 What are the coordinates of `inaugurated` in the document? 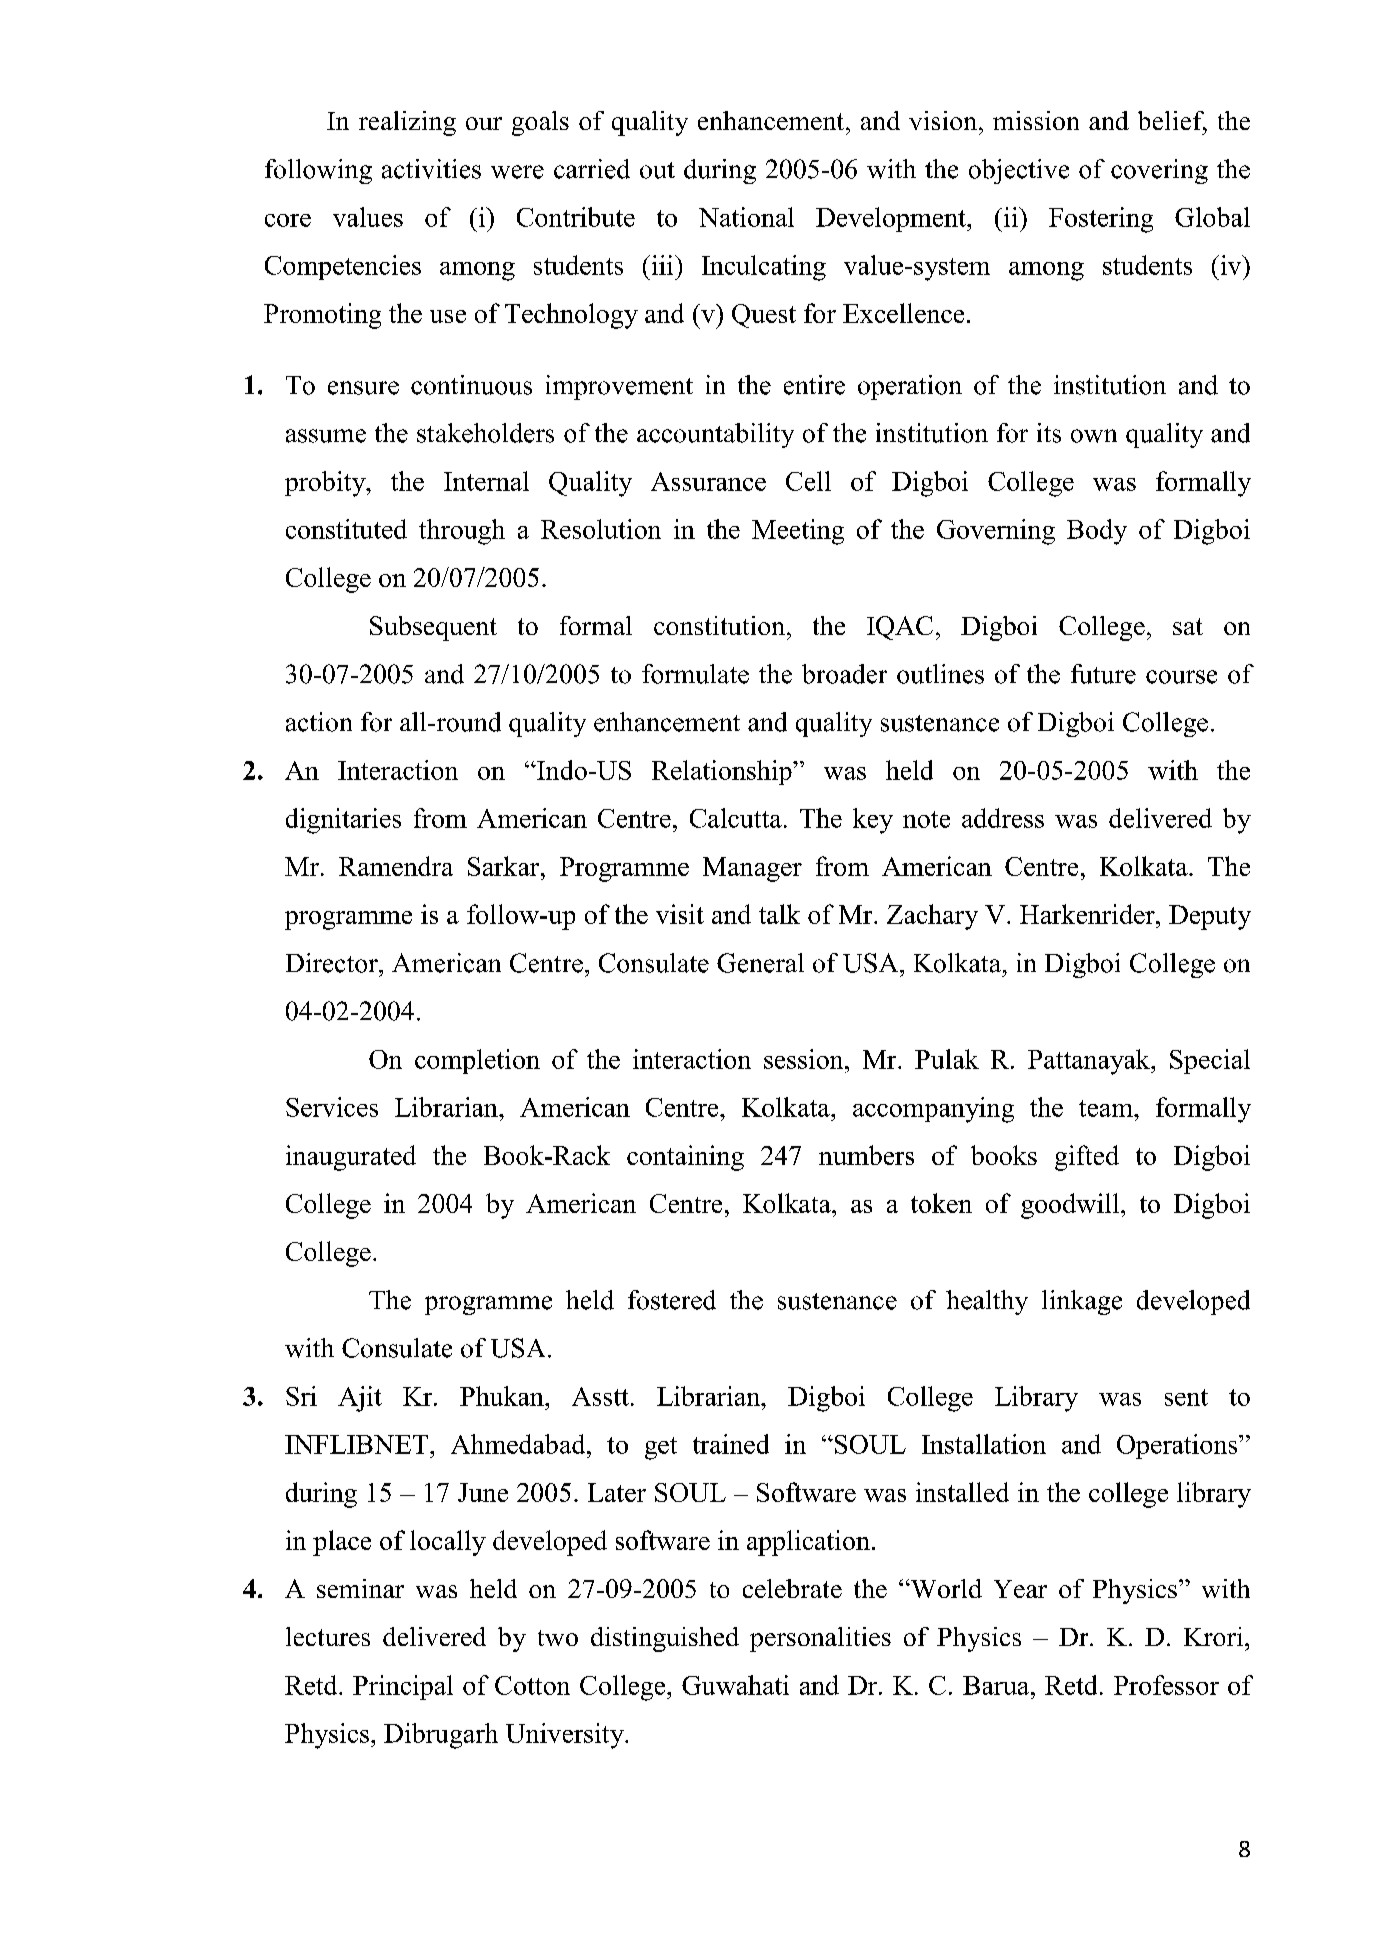 It's located at (351, 1158).
